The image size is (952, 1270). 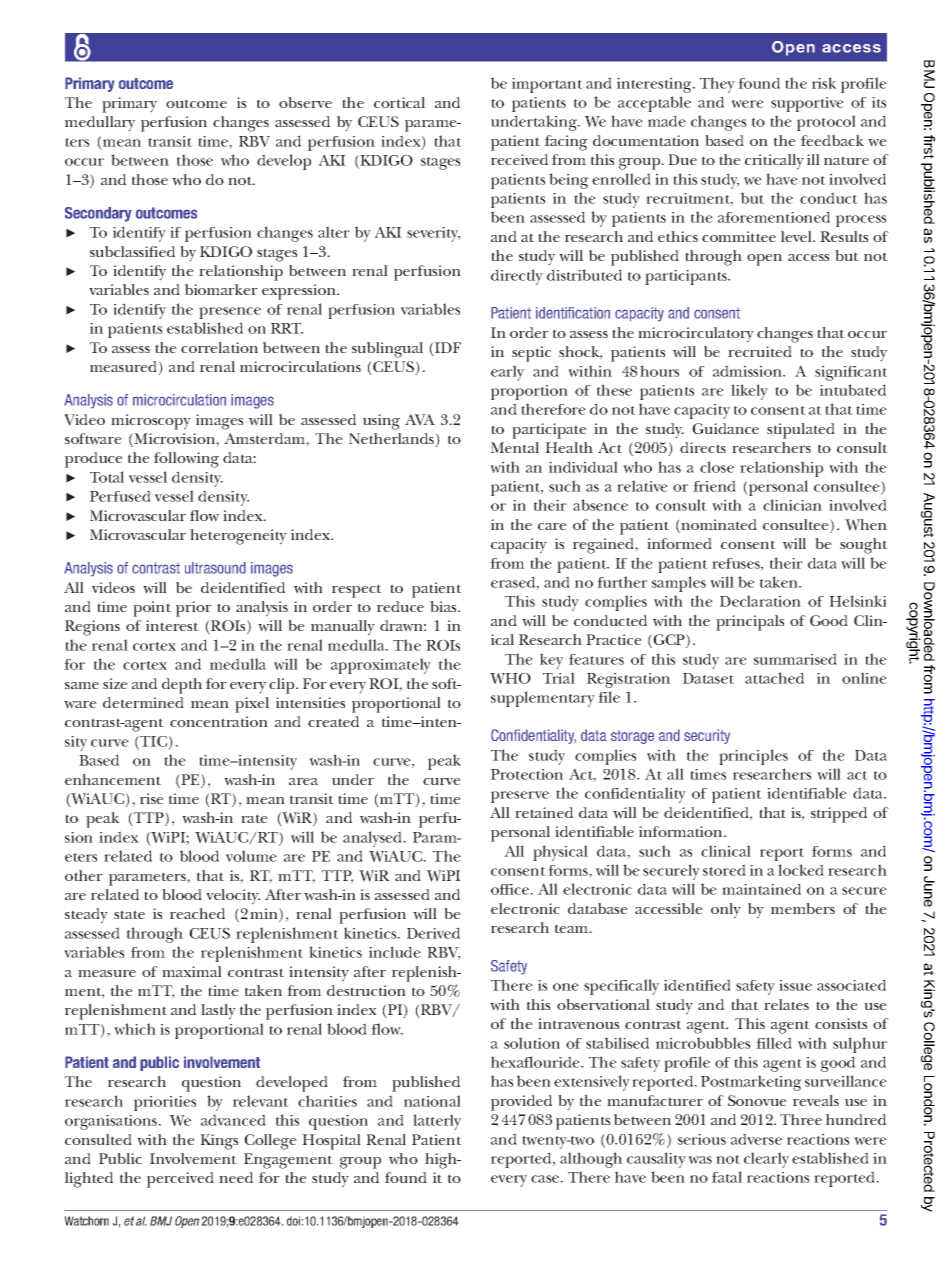 I want to click on observe, so click(x=305, y=102).
